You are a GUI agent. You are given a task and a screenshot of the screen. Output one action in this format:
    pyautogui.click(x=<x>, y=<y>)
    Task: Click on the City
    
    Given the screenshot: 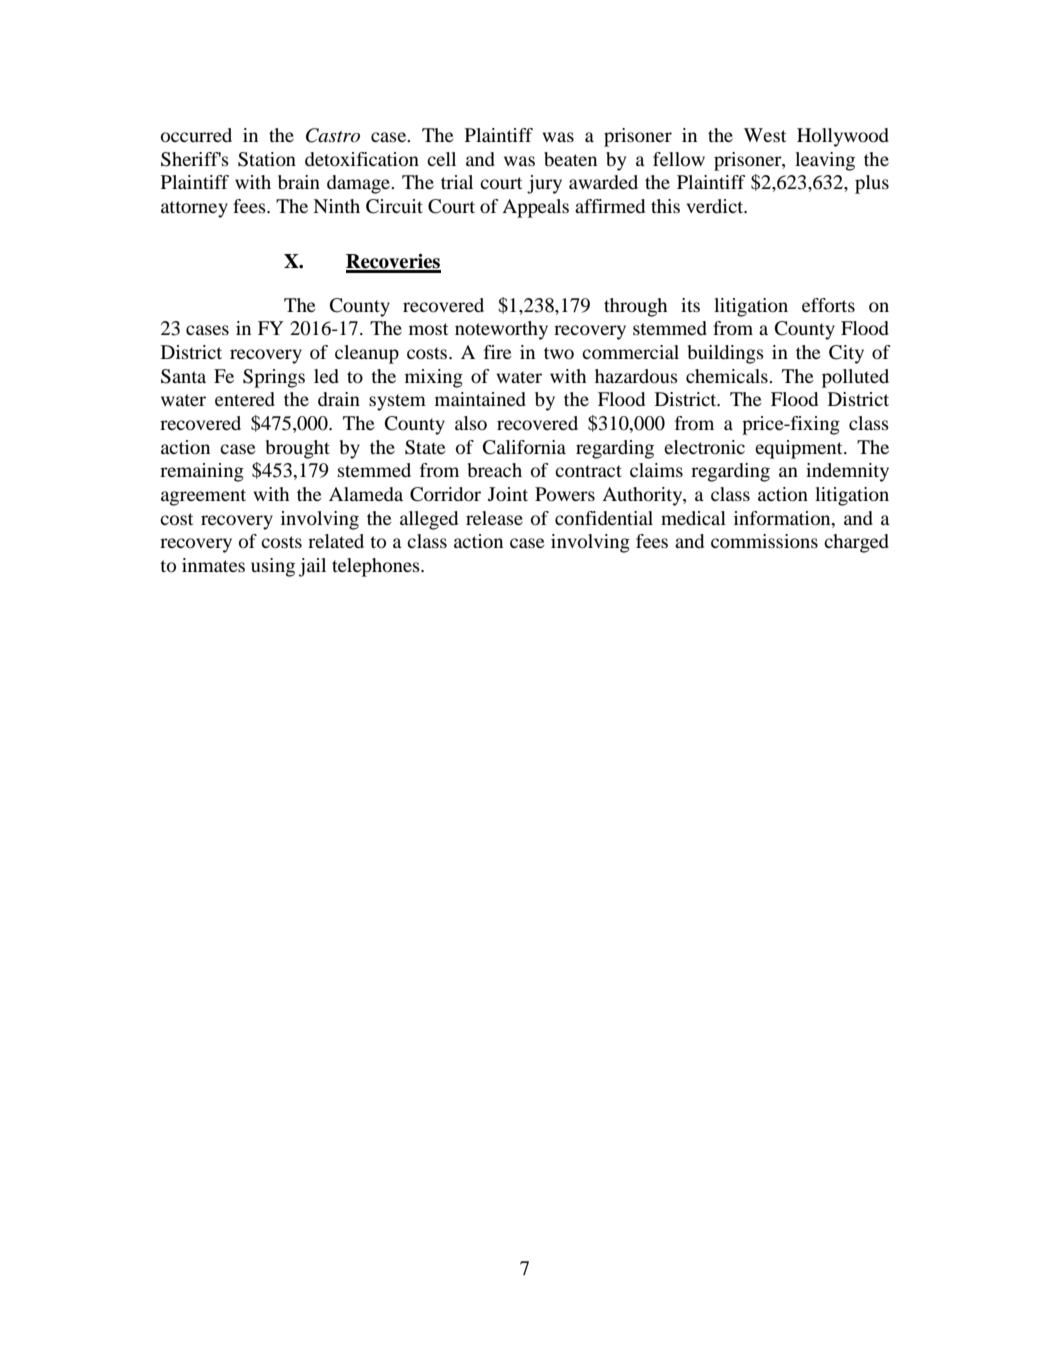 What is the action you would take?
    pyautogui.click(x=846, y=354)
